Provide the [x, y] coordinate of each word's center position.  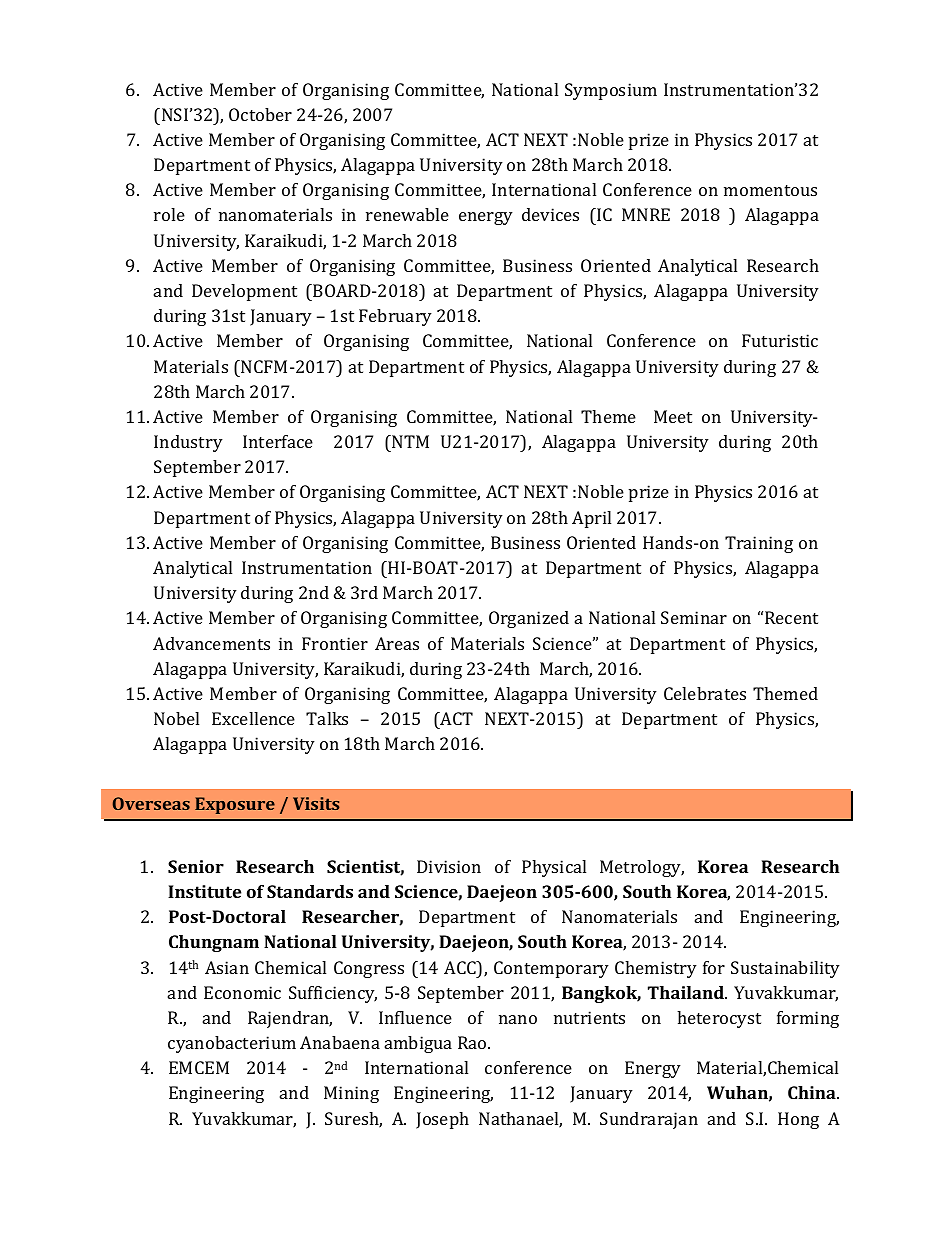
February [395, 317]
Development [244, 292]
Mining [351, 1094]
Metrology [642, 868]
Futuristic [780, 340]
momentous [770, 190]
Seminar [694, 617]
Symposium [611, 91]
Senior [196, 866]
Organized [529, 619]
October [260, 114]
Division [449, 866]
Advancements [211, 643]
